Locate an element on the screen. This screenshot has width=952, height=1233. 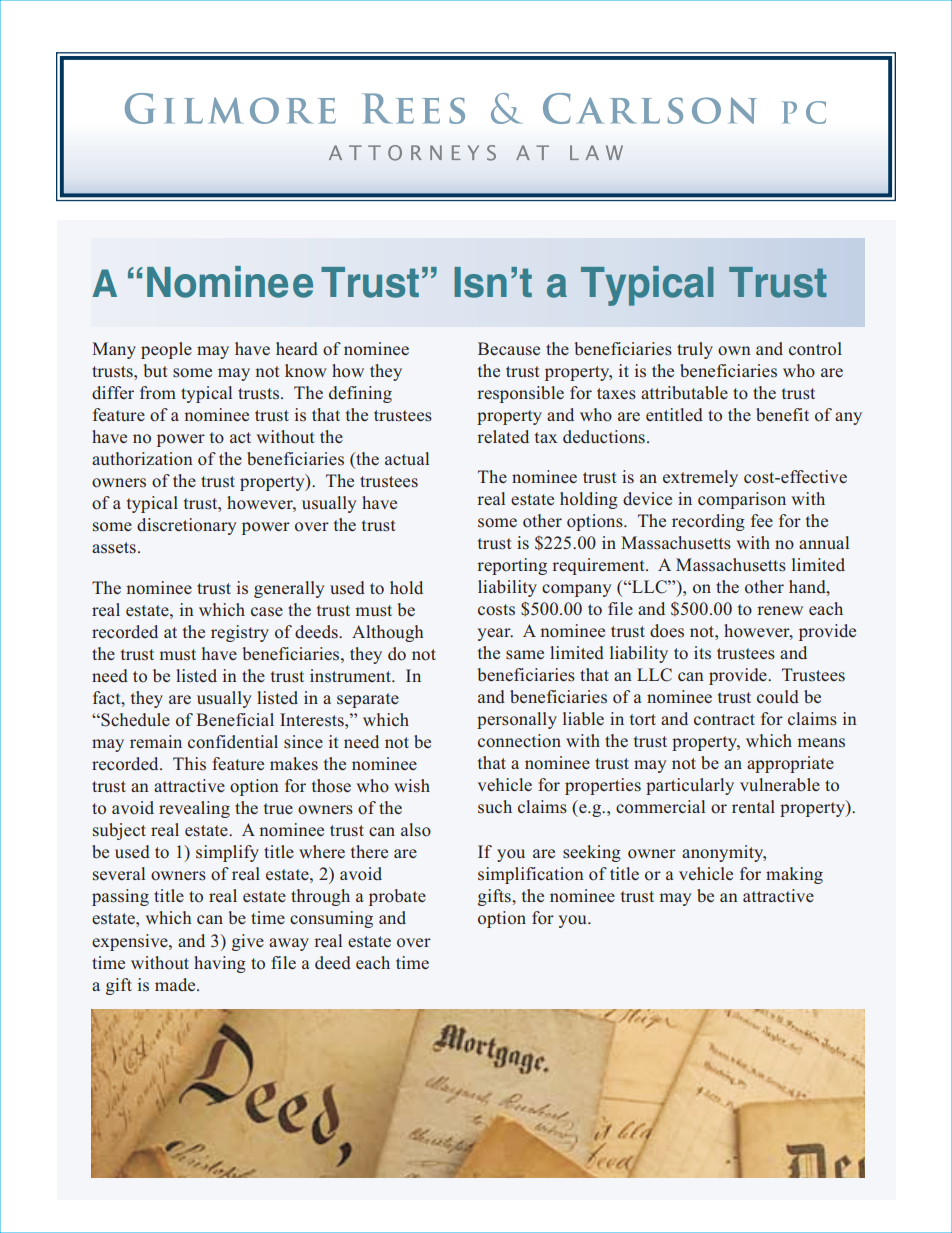
discretionary is located at coordinates (186, 526).
